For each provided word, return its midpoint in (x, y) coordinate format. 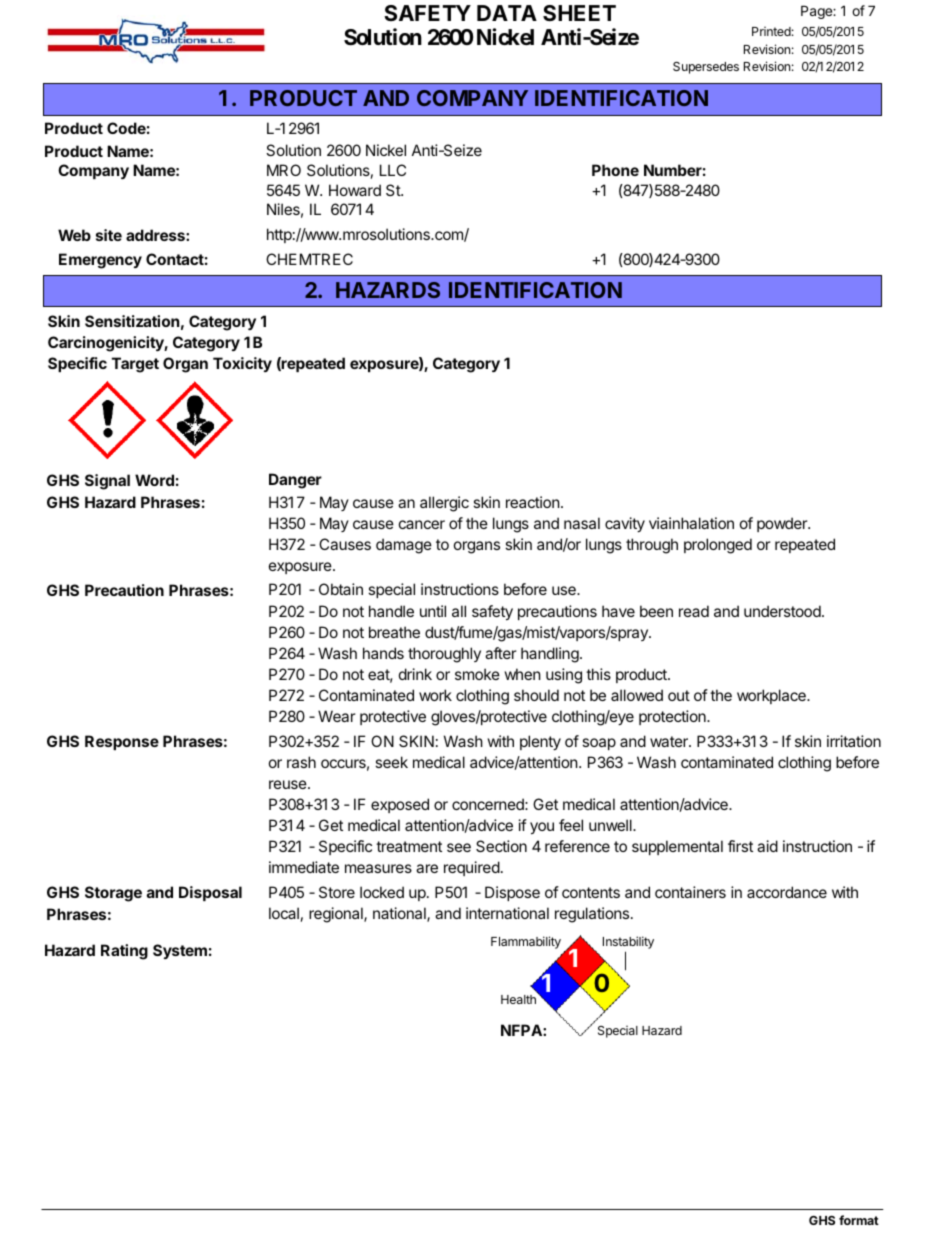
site (109, 235)
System (180, 951)
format (859, 1220)
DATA (507, 13)
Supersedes (706, 68)
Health (518, 999)
